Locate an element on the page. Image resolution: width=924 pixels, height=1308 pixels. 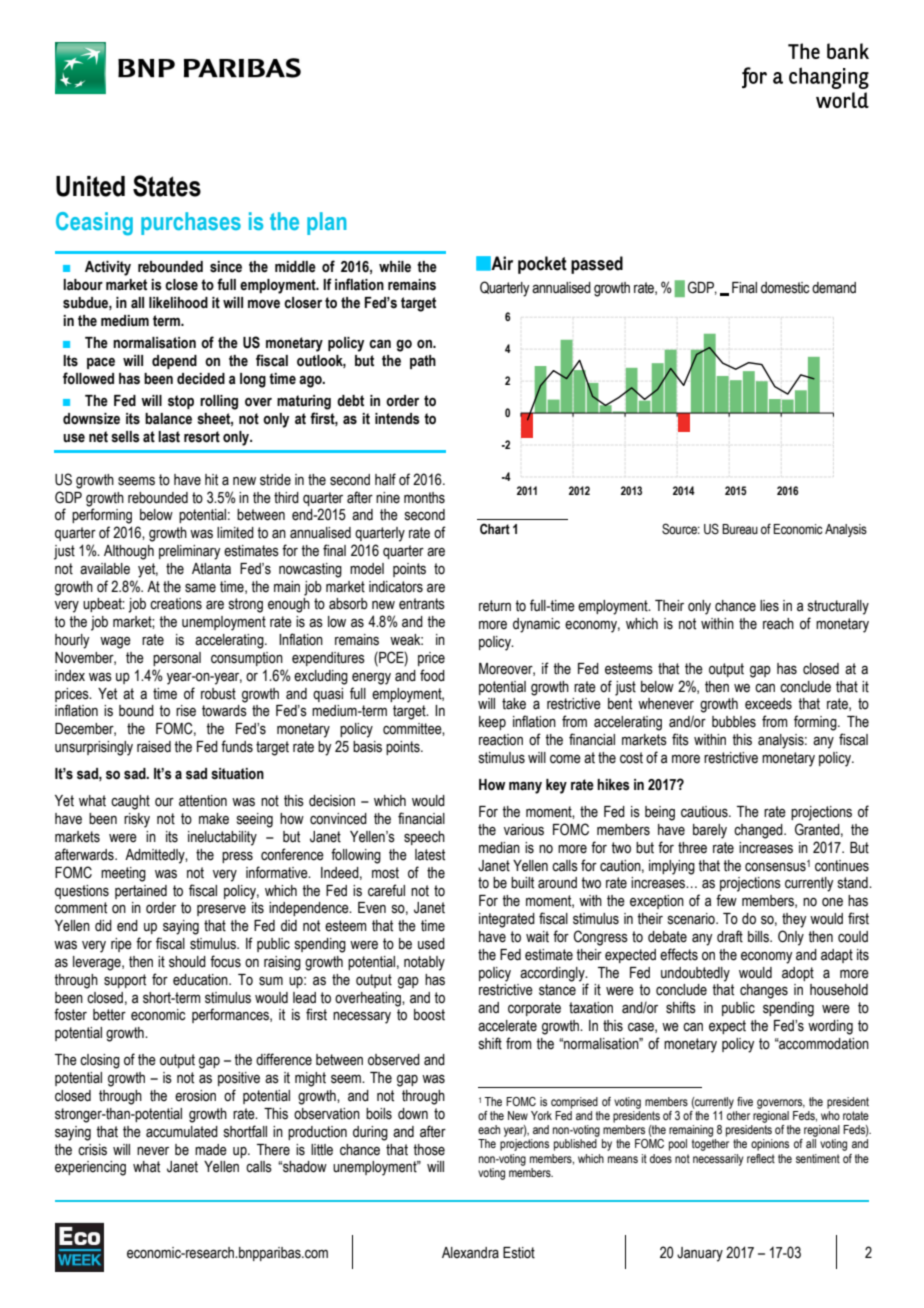
Alexandra is located at coordinates (470, 1253).
